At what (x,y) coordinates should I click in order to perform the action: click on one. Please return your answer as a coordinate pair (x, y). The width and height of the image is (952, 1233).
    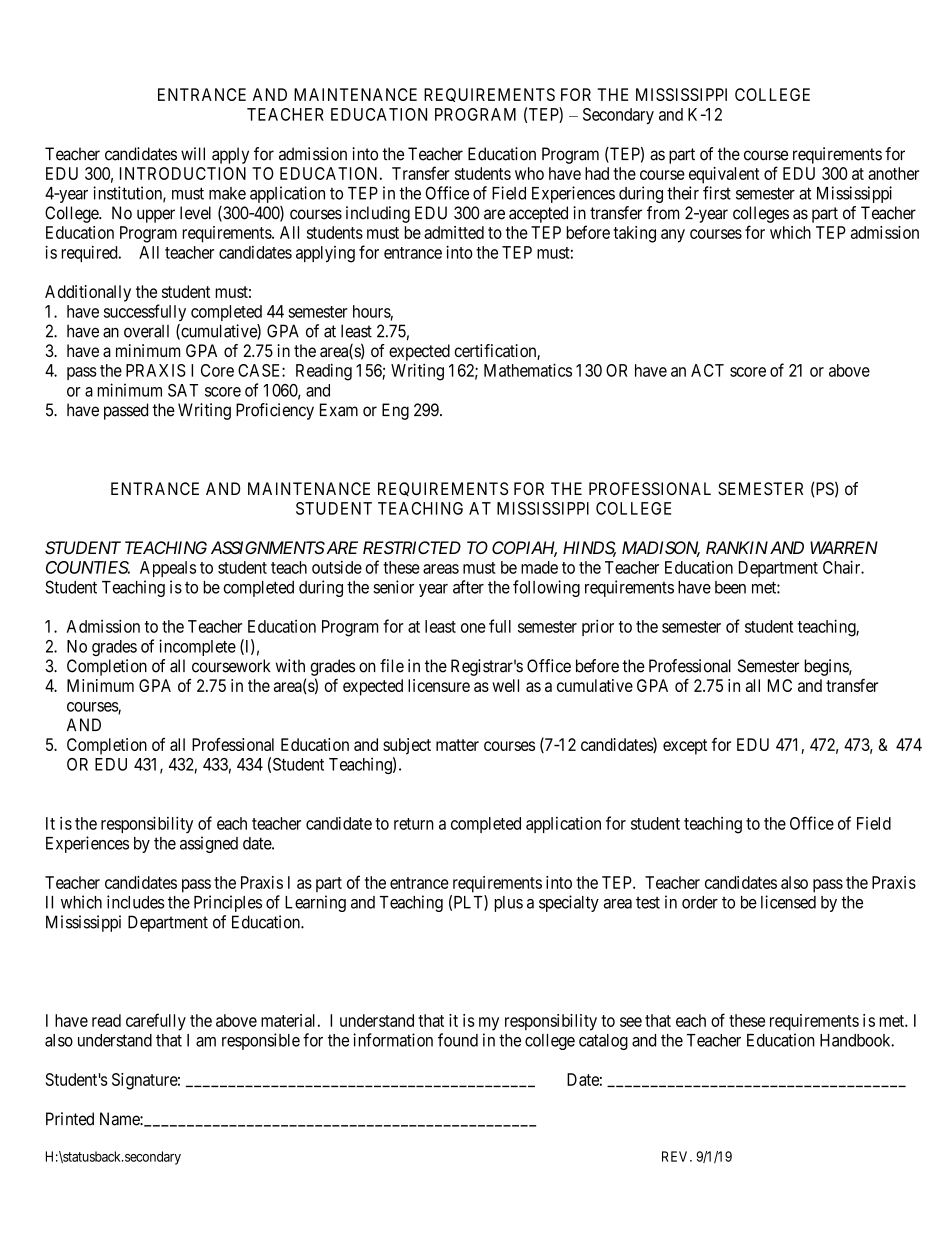
    Looking at the image, I should click on (473, 628).
